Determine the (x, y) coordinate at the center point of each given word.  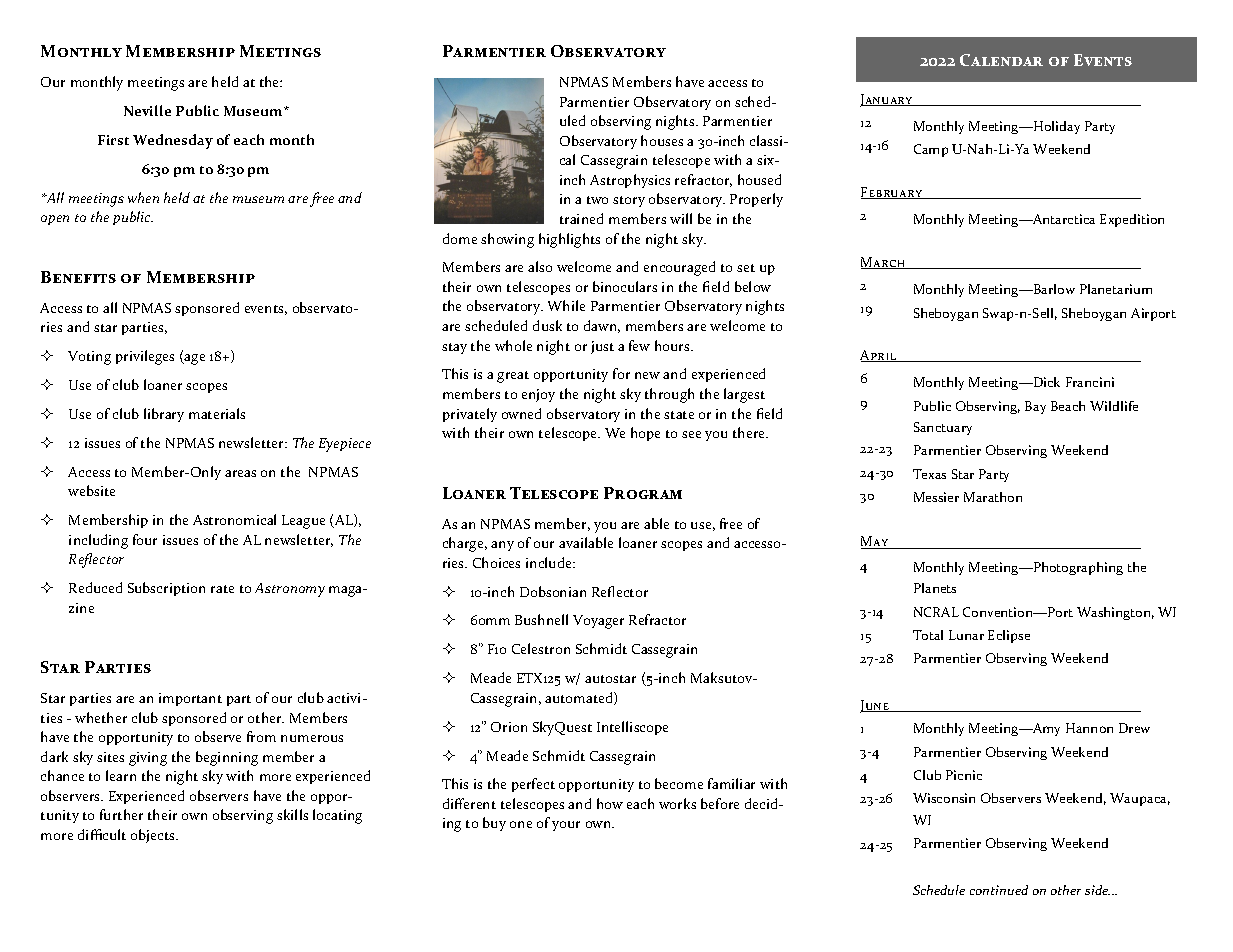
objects (154, 836)
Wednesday (173, 141)
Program (643, 493)
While (566, 305)
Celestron (541, 648)
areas (240, 473)
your (566, 826)
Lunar (966, 635)
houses (662, 140)
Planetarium (1116, 289)
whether (101, 717)
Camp (931, 150)
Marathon (993, 497)
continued (999, 890)
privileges (145, 357)
